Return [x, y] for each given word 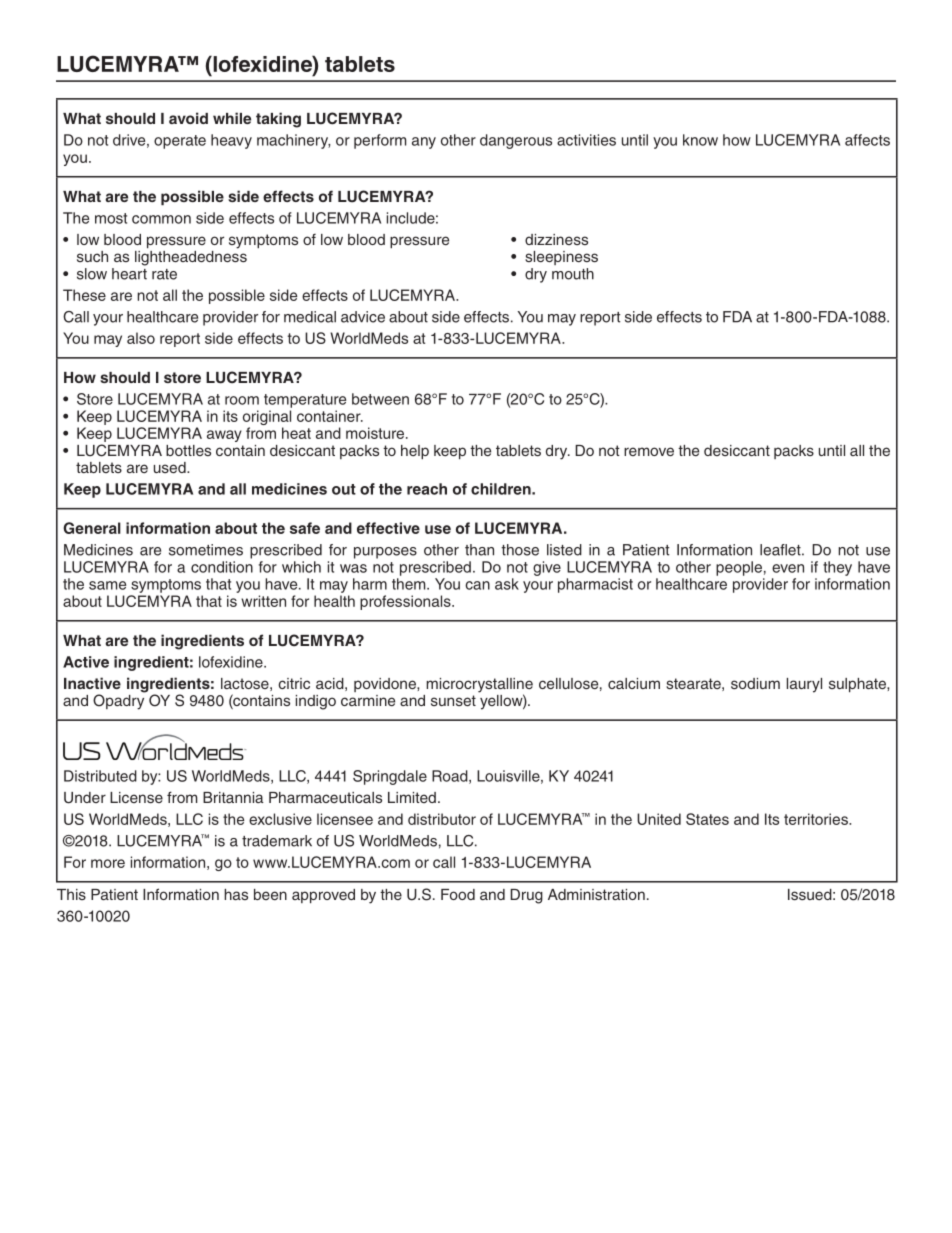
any [424, 143]
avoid [188, 118]
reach [427, 489]
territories [817, 819]
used [171, 467]
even [788, 568]
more [108, 863]
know [700, 140]
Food [458, 894]
